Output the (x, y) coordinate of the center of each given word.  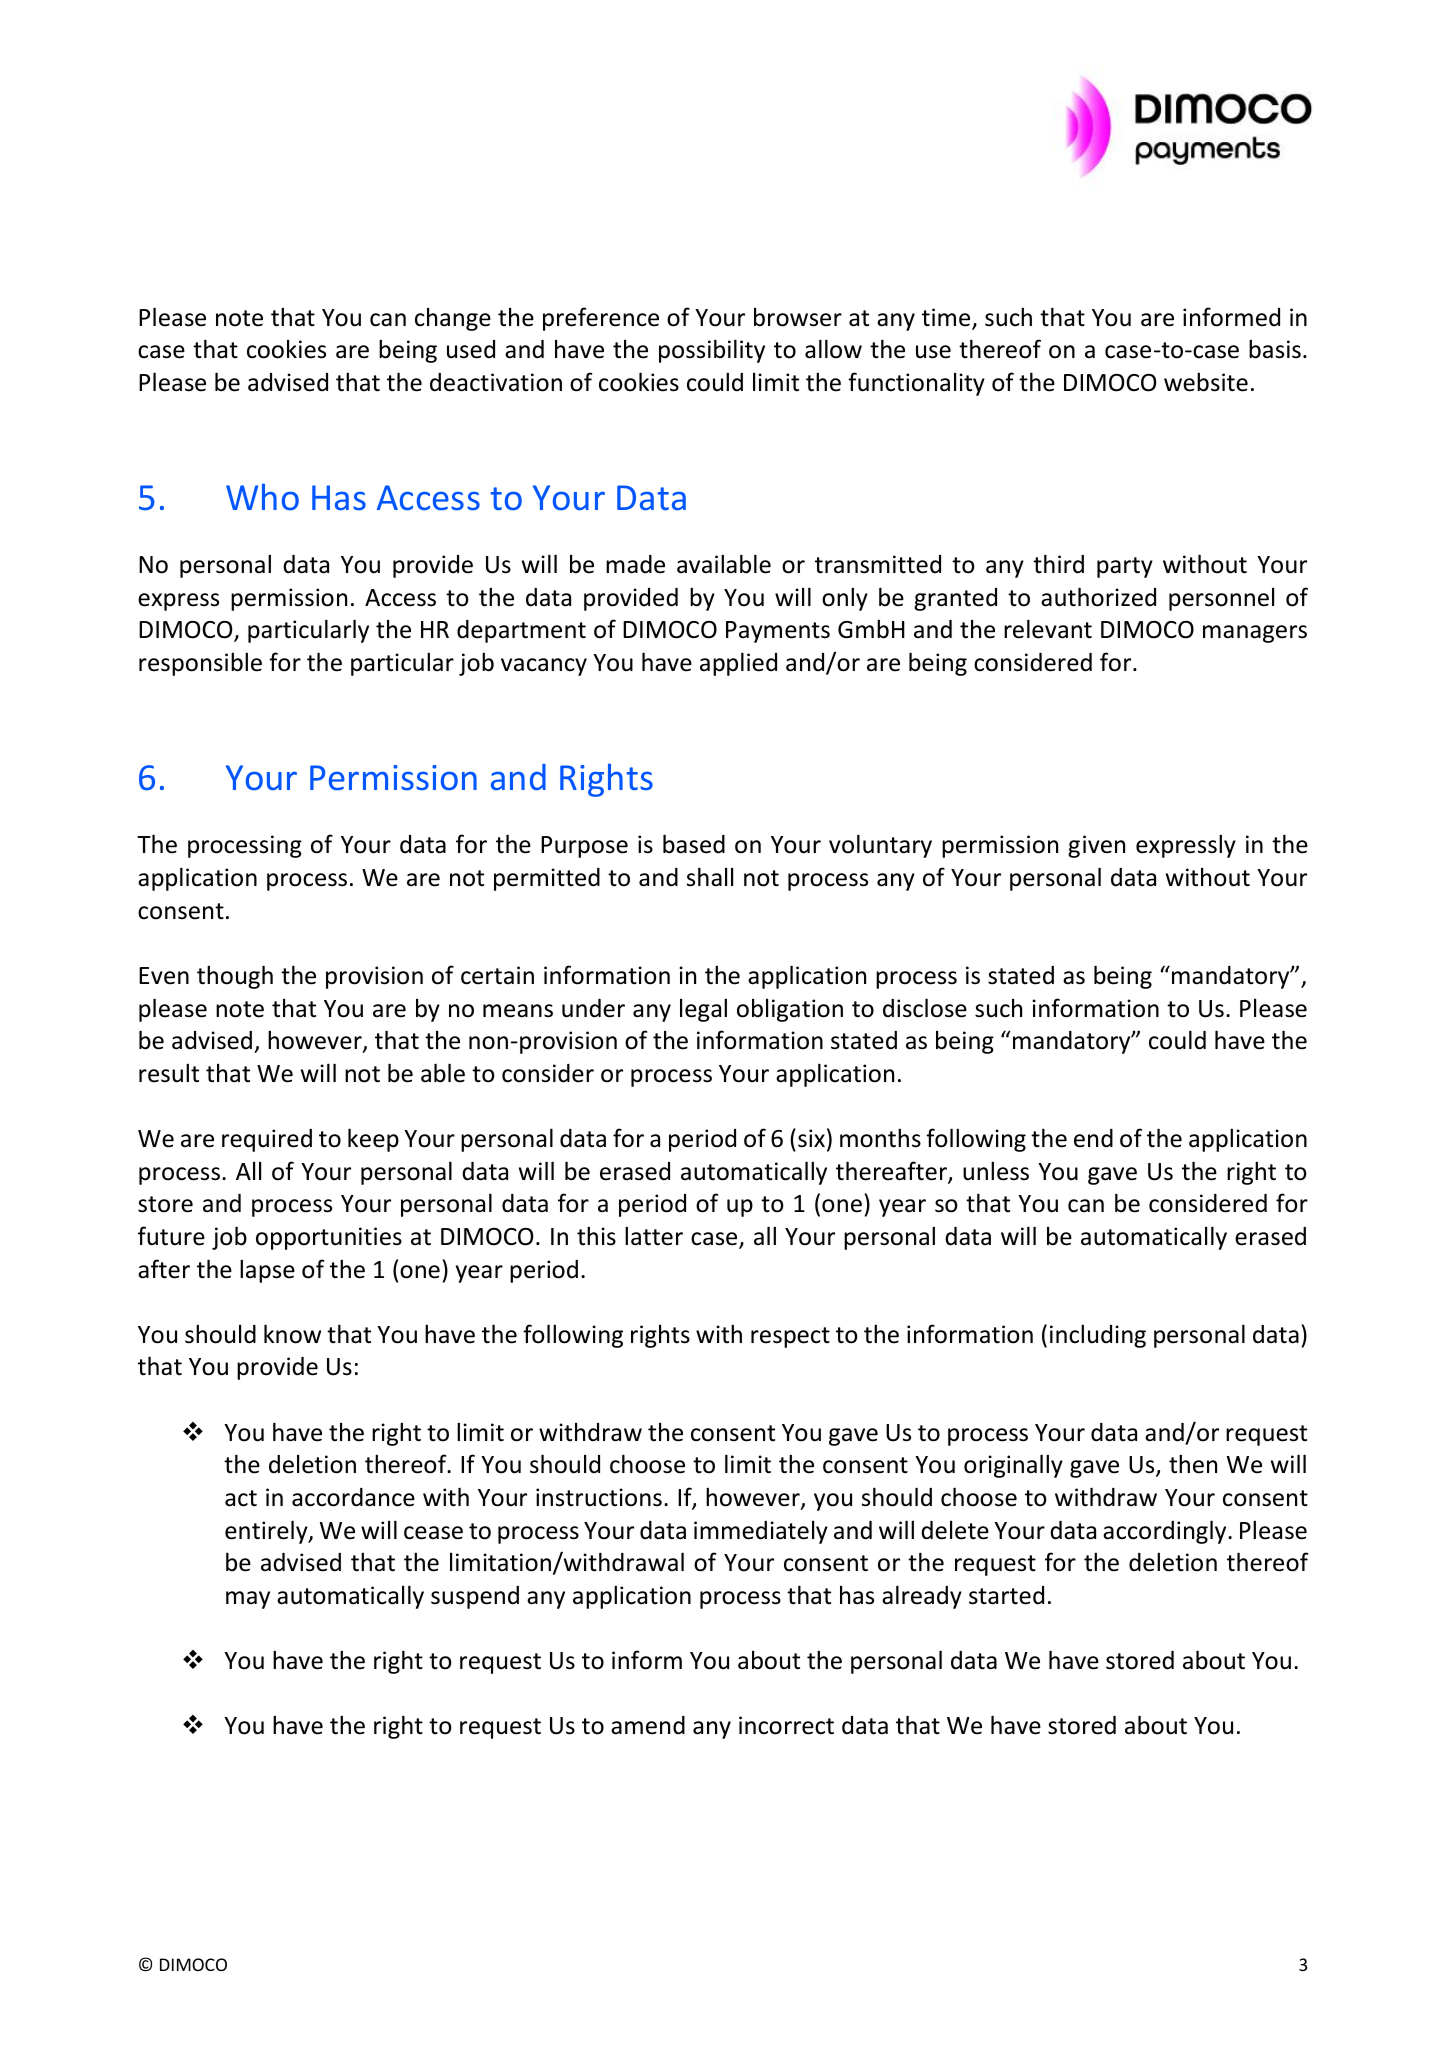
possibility (712, 351)
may (248, 1600)
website (1206, 382)
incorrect (786, 1725)
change (453, 319)
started (1006, 1595)
